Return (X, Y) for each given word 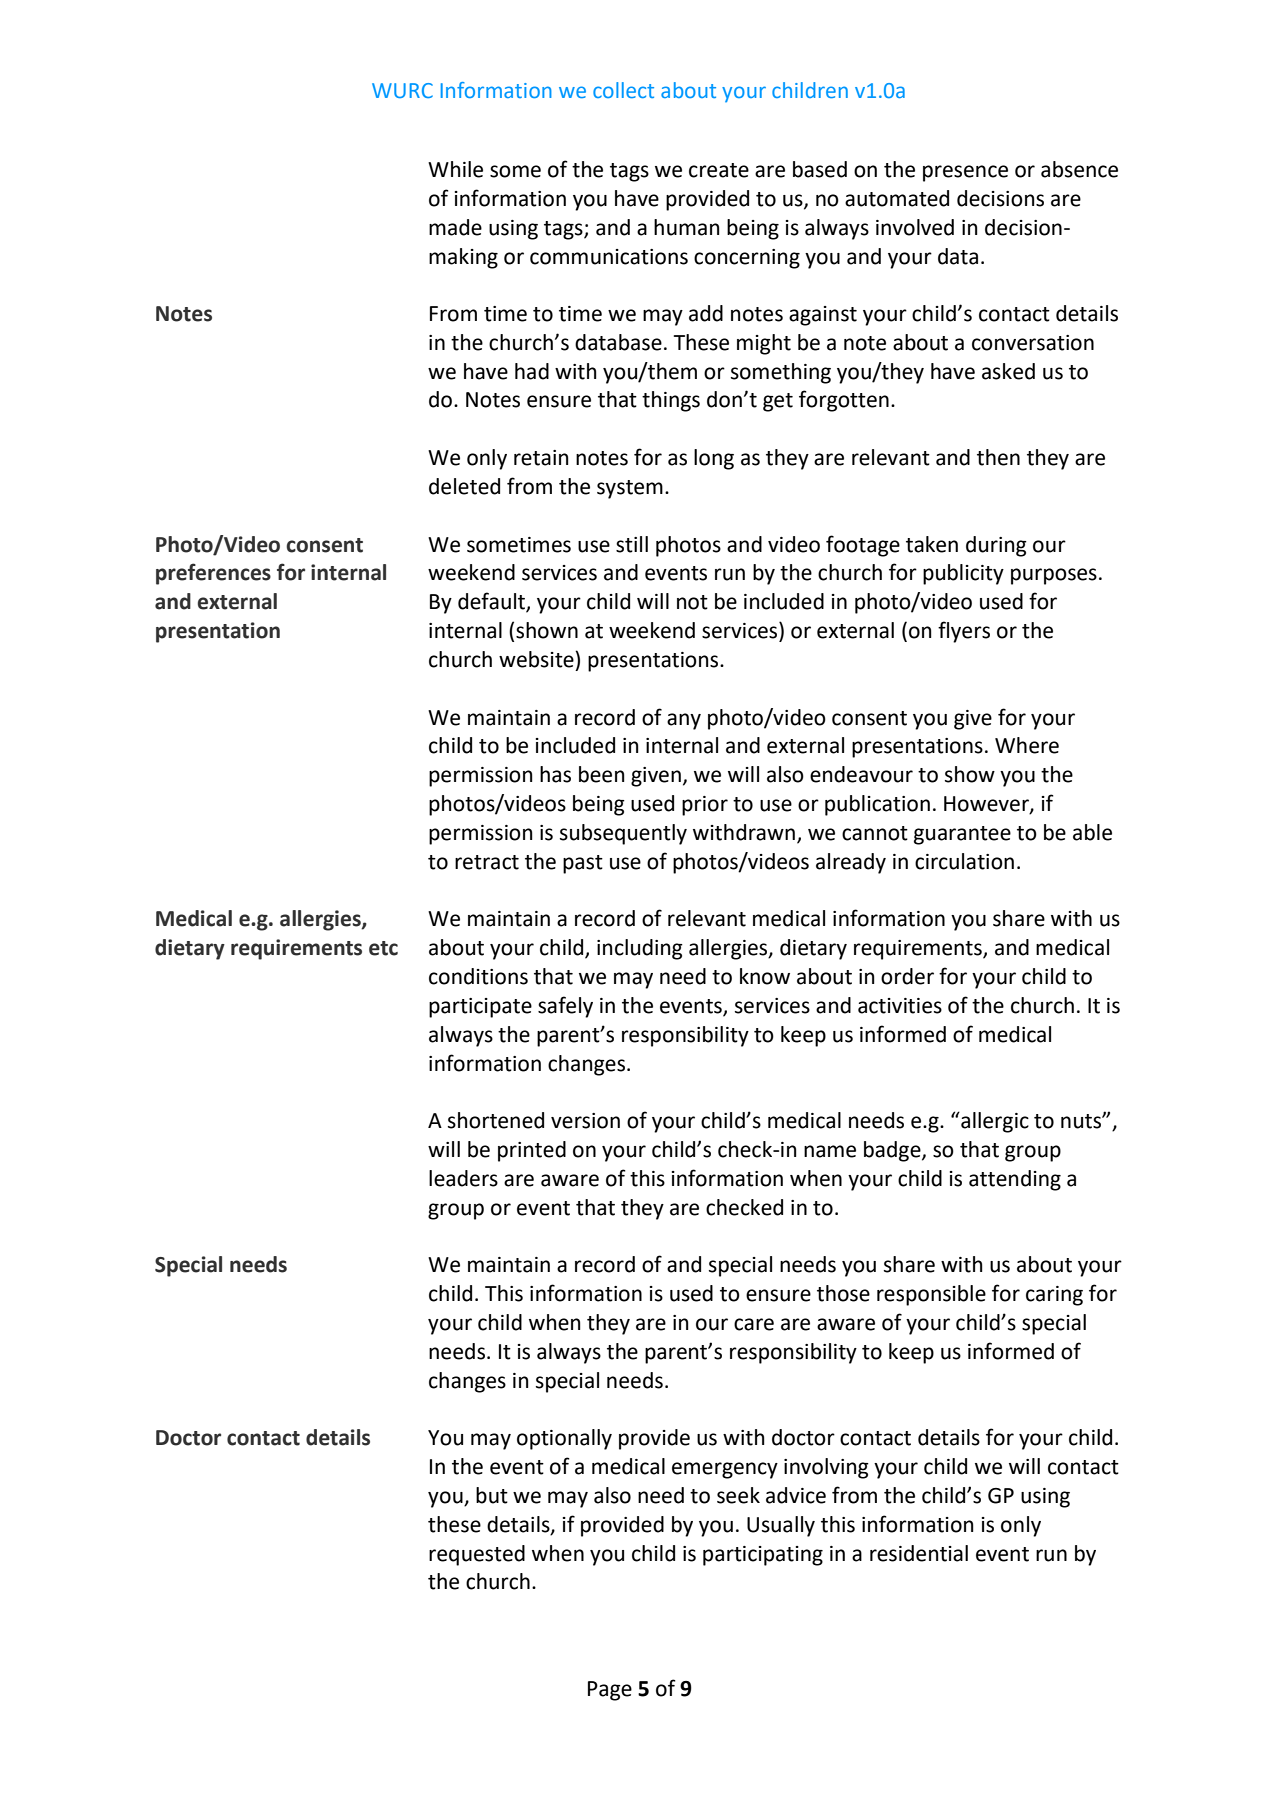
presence (965, 173)
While (455, 169)
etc (383, 948)
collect (623, 90)
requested (477, 1555)
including (640, 949)
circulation (964, 861)
